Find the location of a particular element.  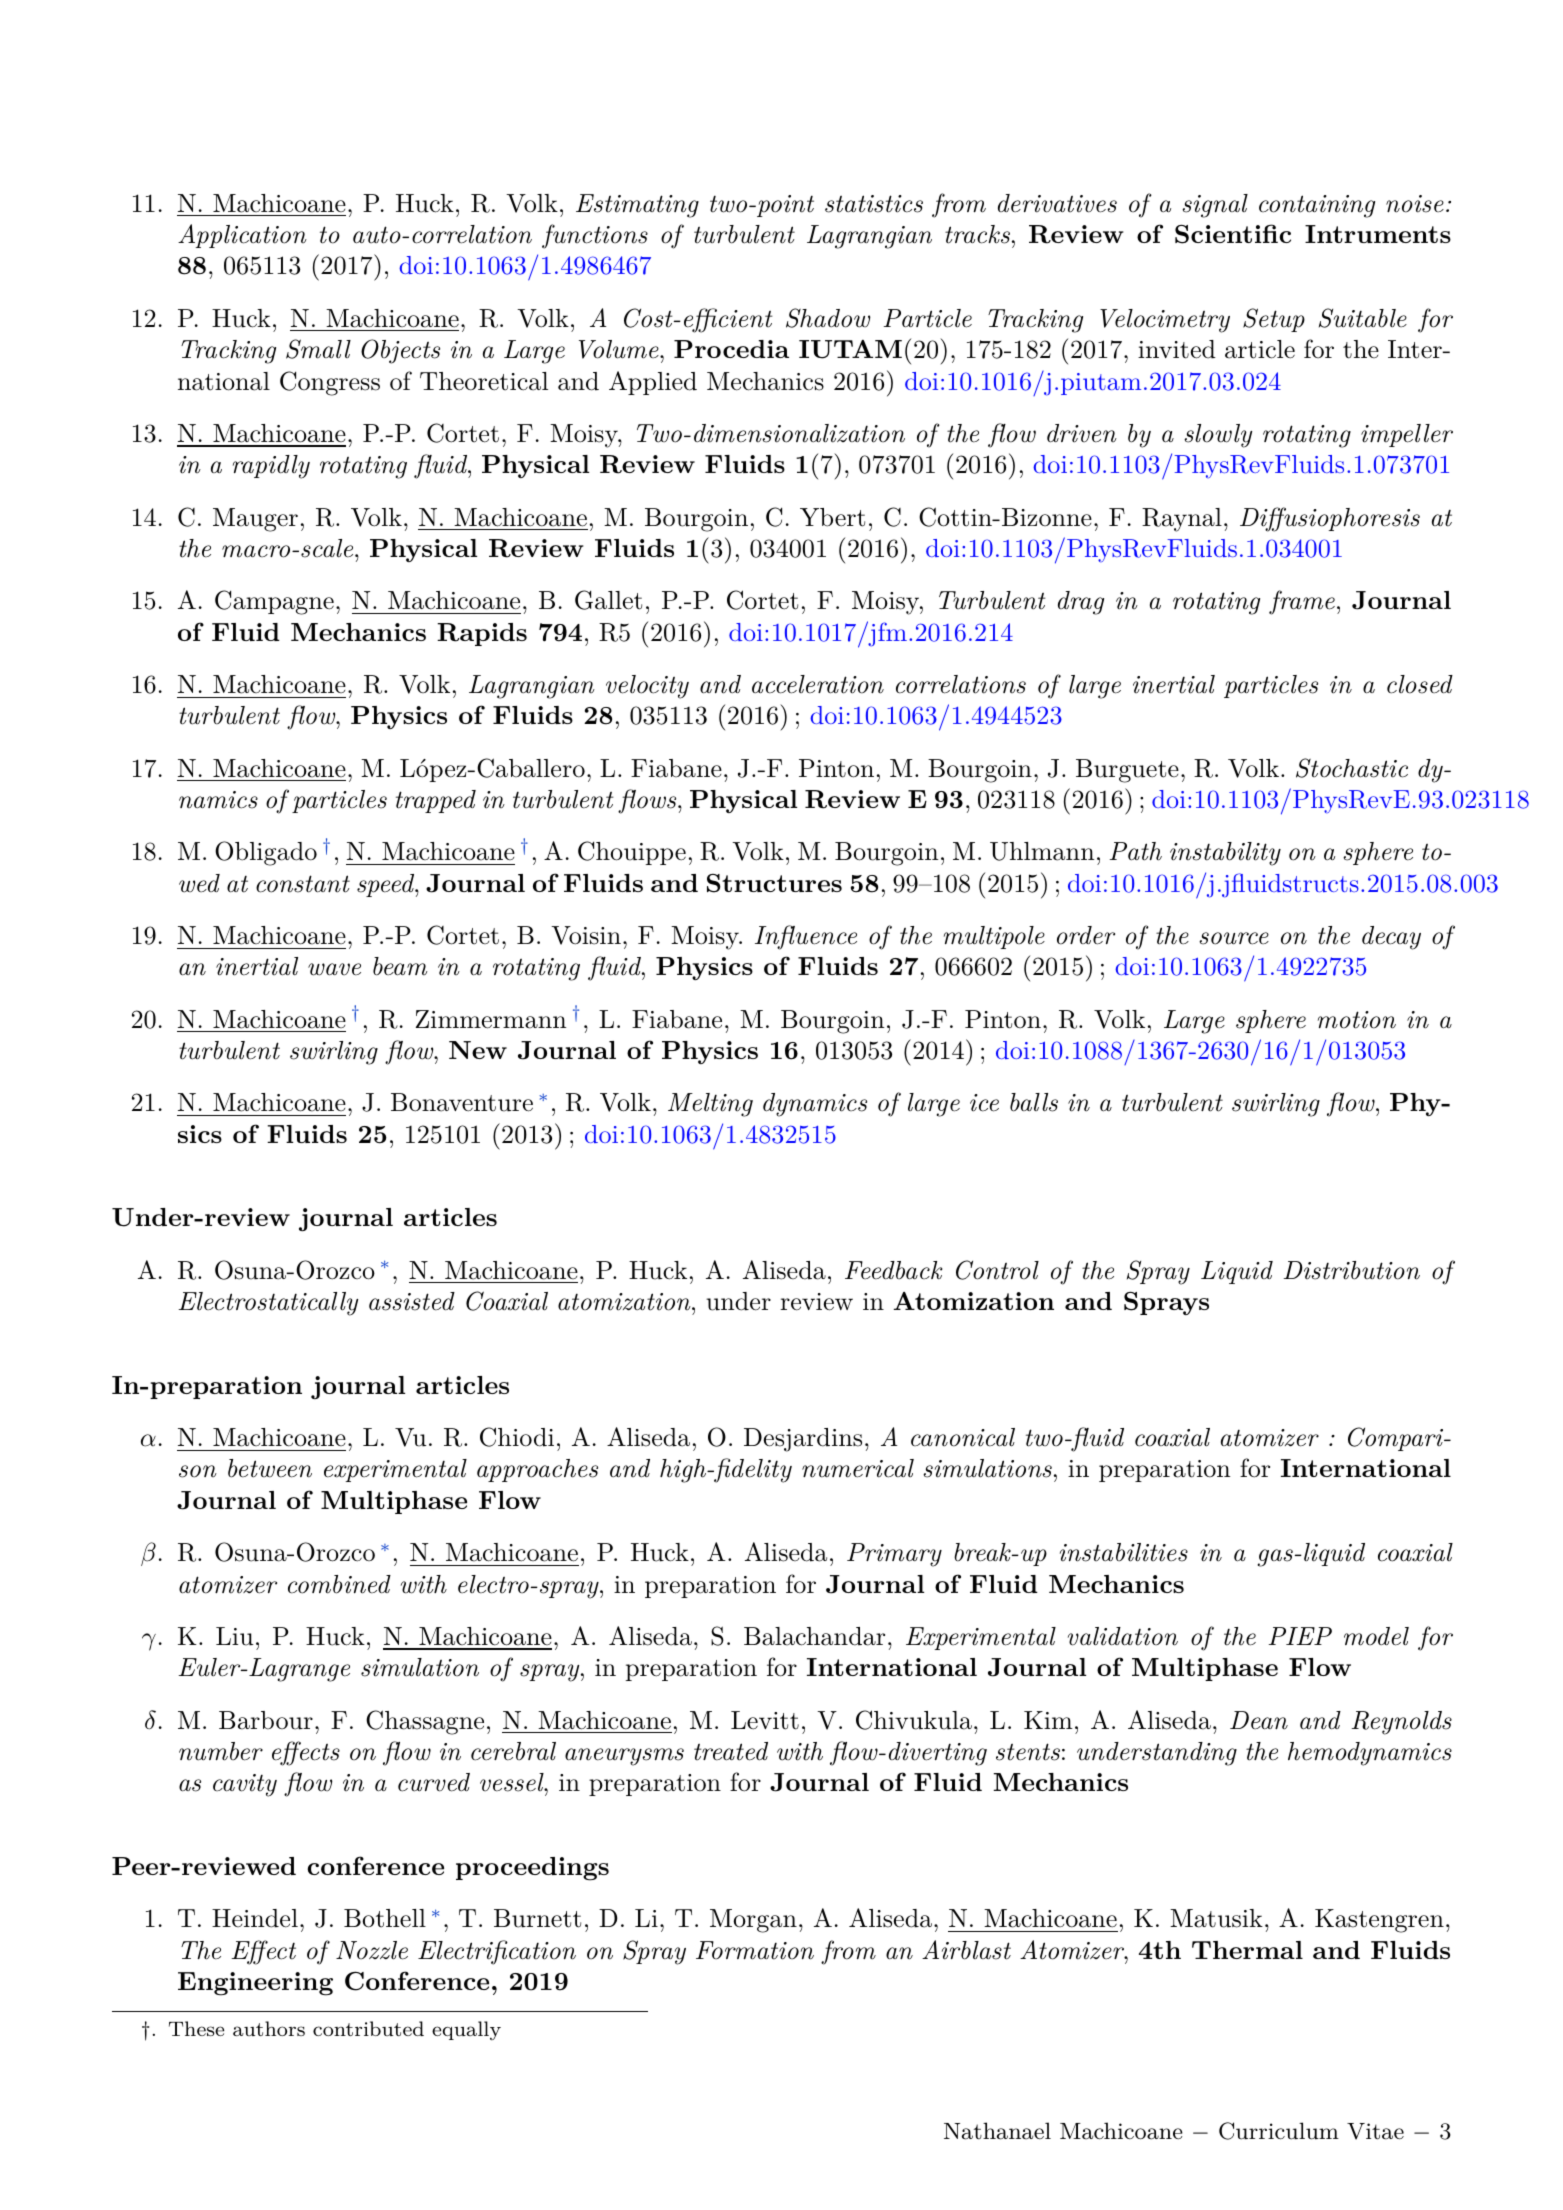

Shadow is located at coordinates (828, 318).
